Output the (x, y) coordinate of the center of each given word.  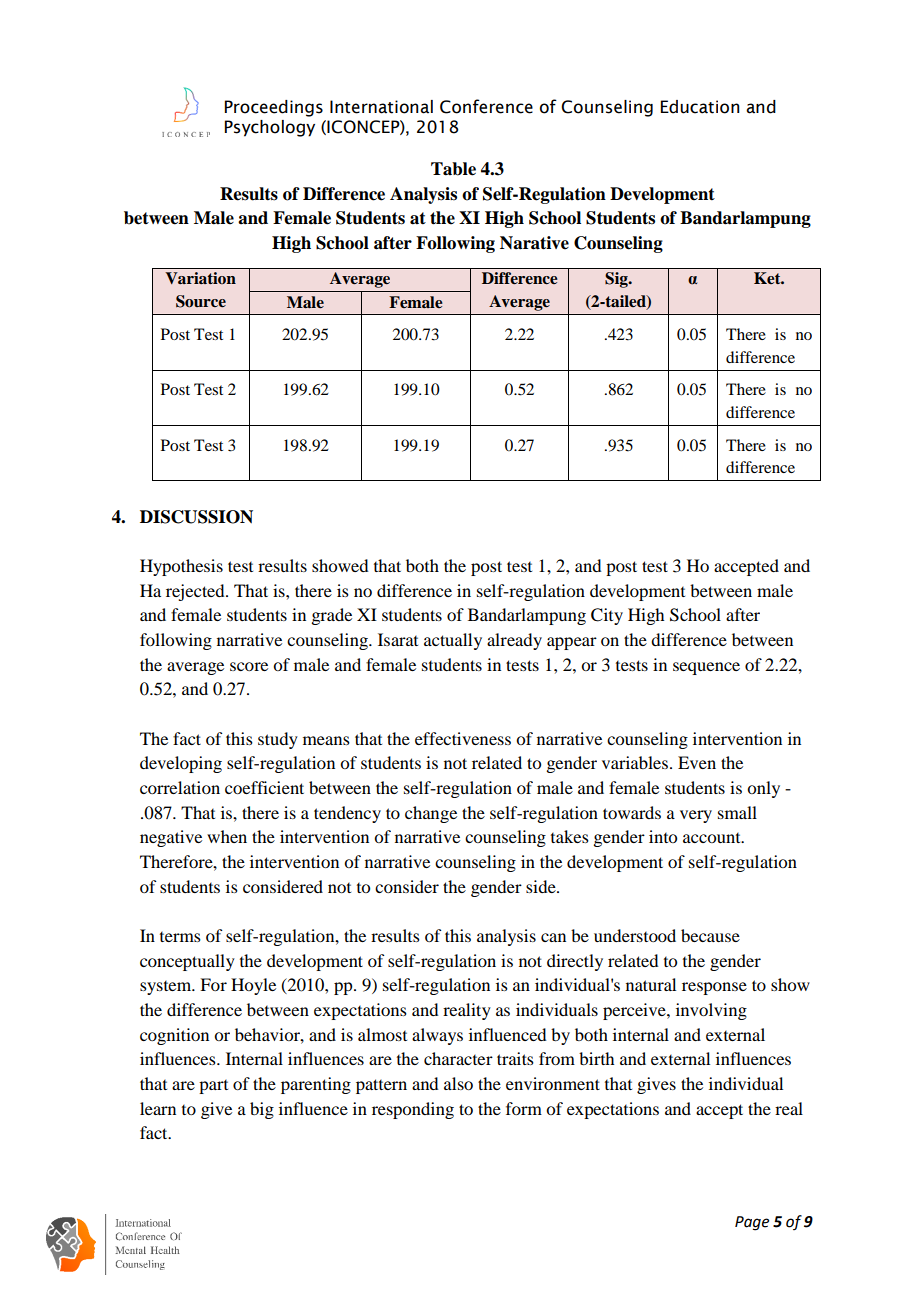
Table (453, 169)
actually (453, 641)
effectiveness (463, 738)
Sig (617, 280)
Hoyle (253, 986)
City (607, 616)
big (262, 1110)
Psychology (270, 128)
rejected (196, 592)
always (437, 1036)
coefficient (264, 787)
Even (697, 762)
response (714, 988)
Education (700, 107)
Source (201, 301)
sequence (706, 668)
